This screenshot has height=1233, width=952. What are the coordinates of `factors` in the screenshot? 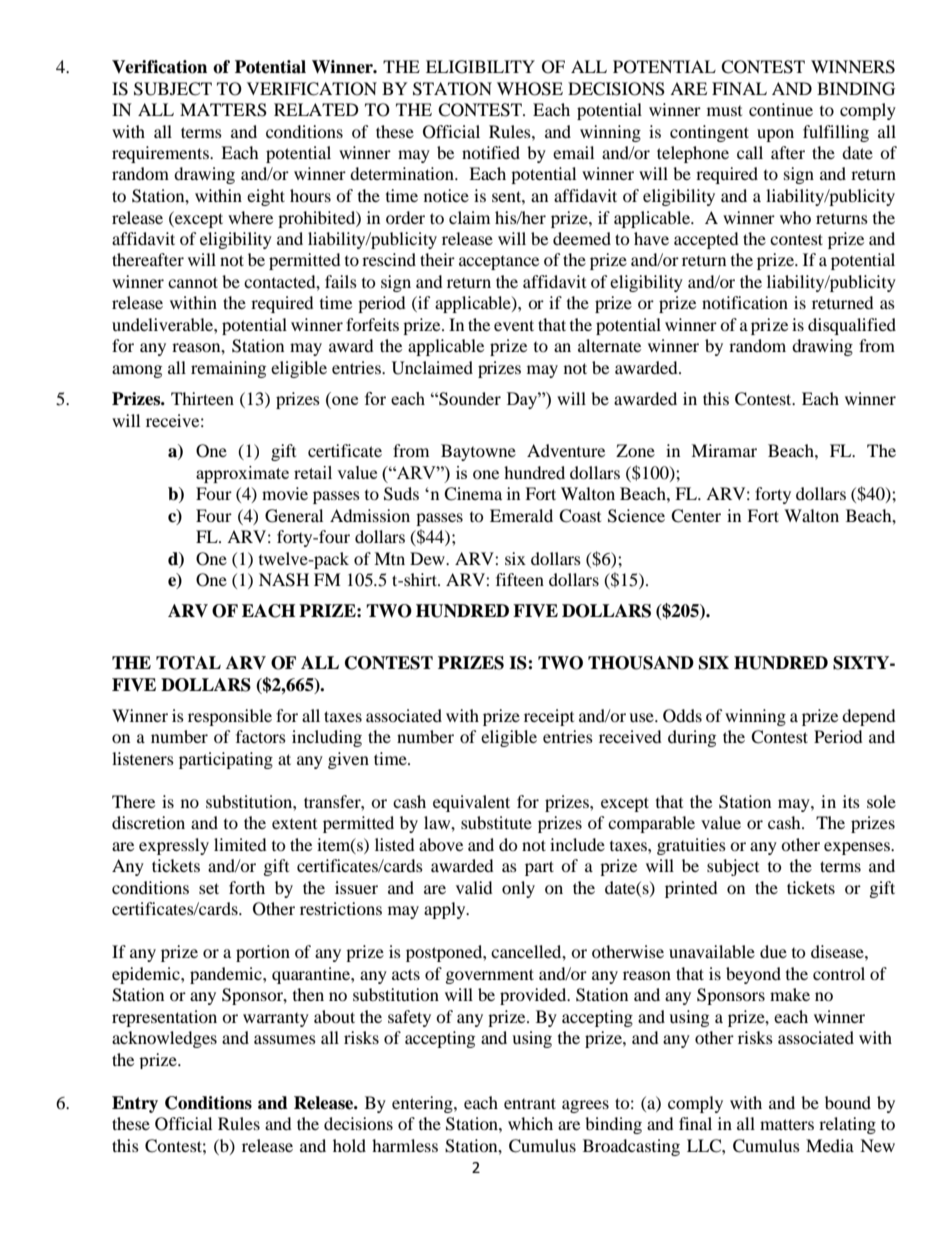 It's located at (261, 736).
